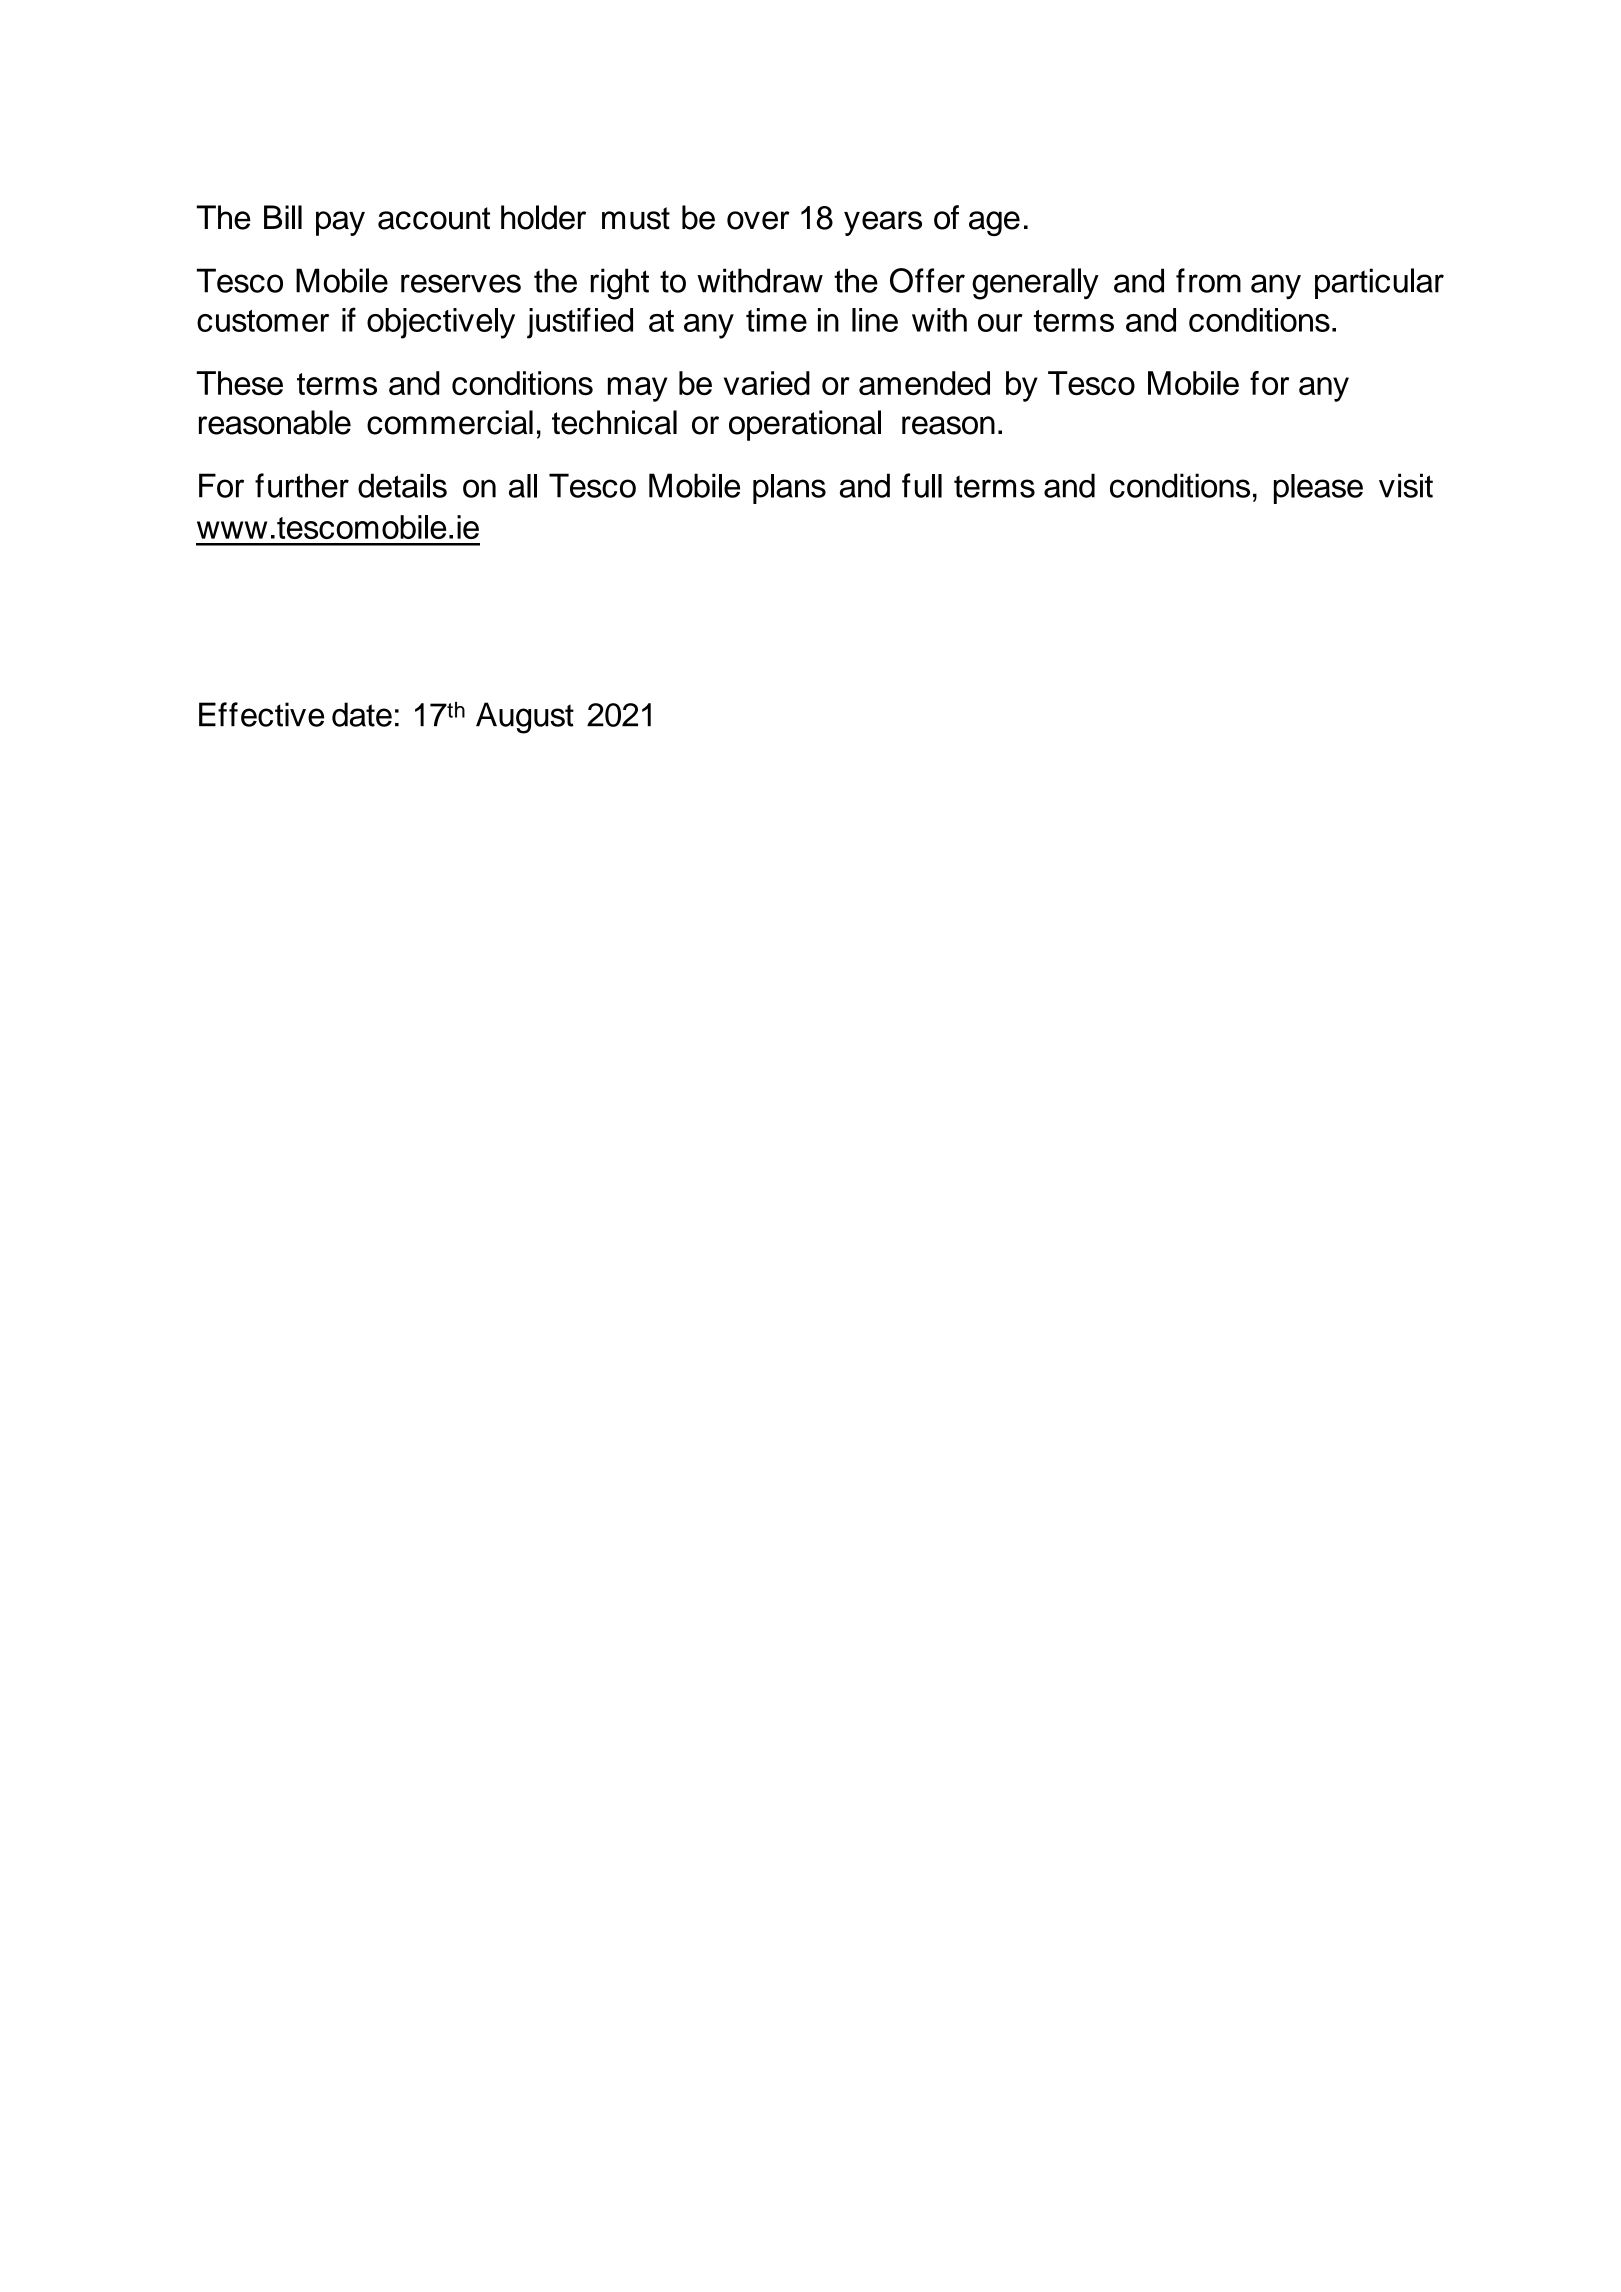  I want to click on August, so click(525, 718).
